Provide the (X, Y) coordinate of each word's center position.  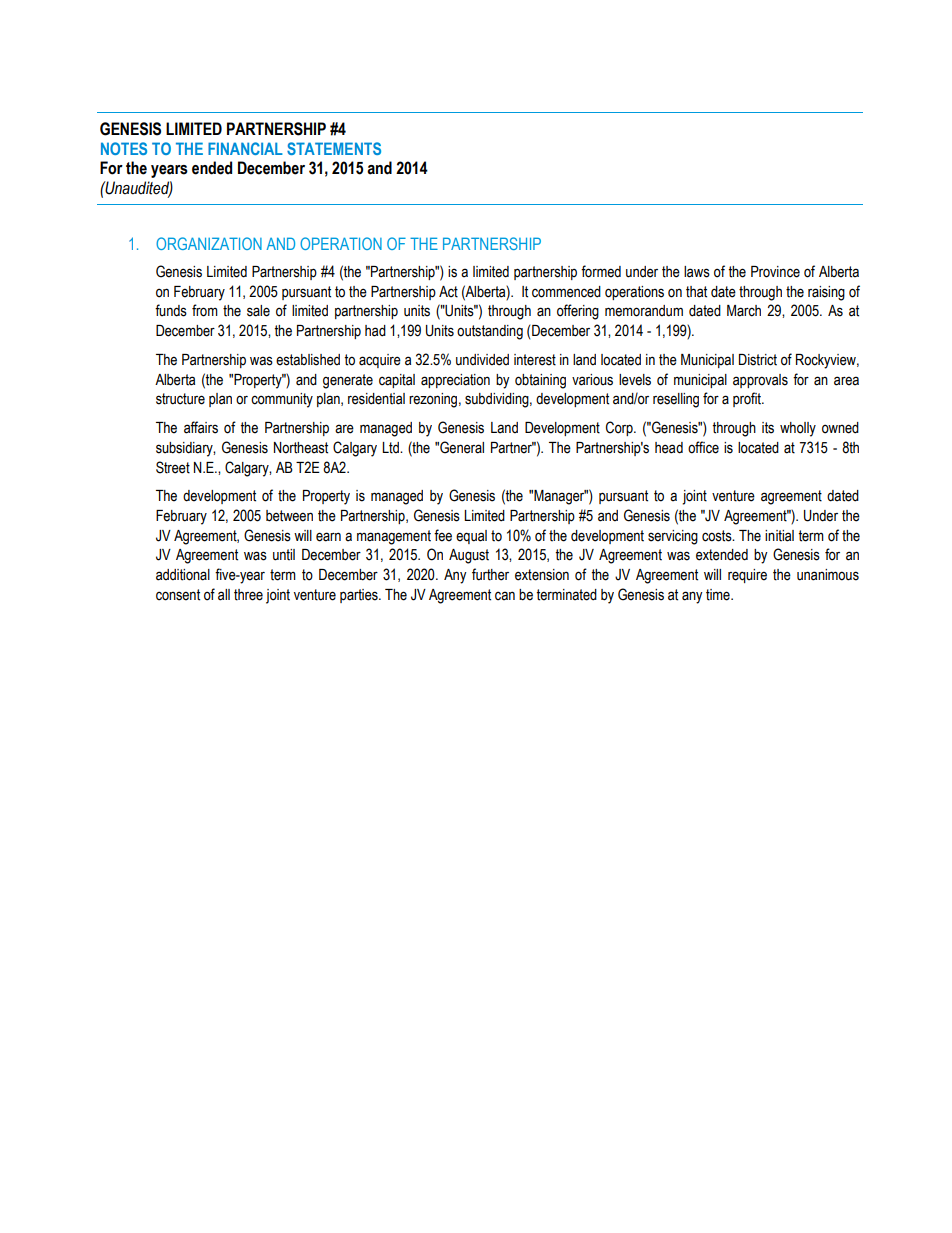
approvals (760, 381)
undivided (482, 360)
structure (180, 399)
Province (775, 272)
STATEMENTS (334, 148)
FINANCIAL (245, 148)
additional (183, 575)
